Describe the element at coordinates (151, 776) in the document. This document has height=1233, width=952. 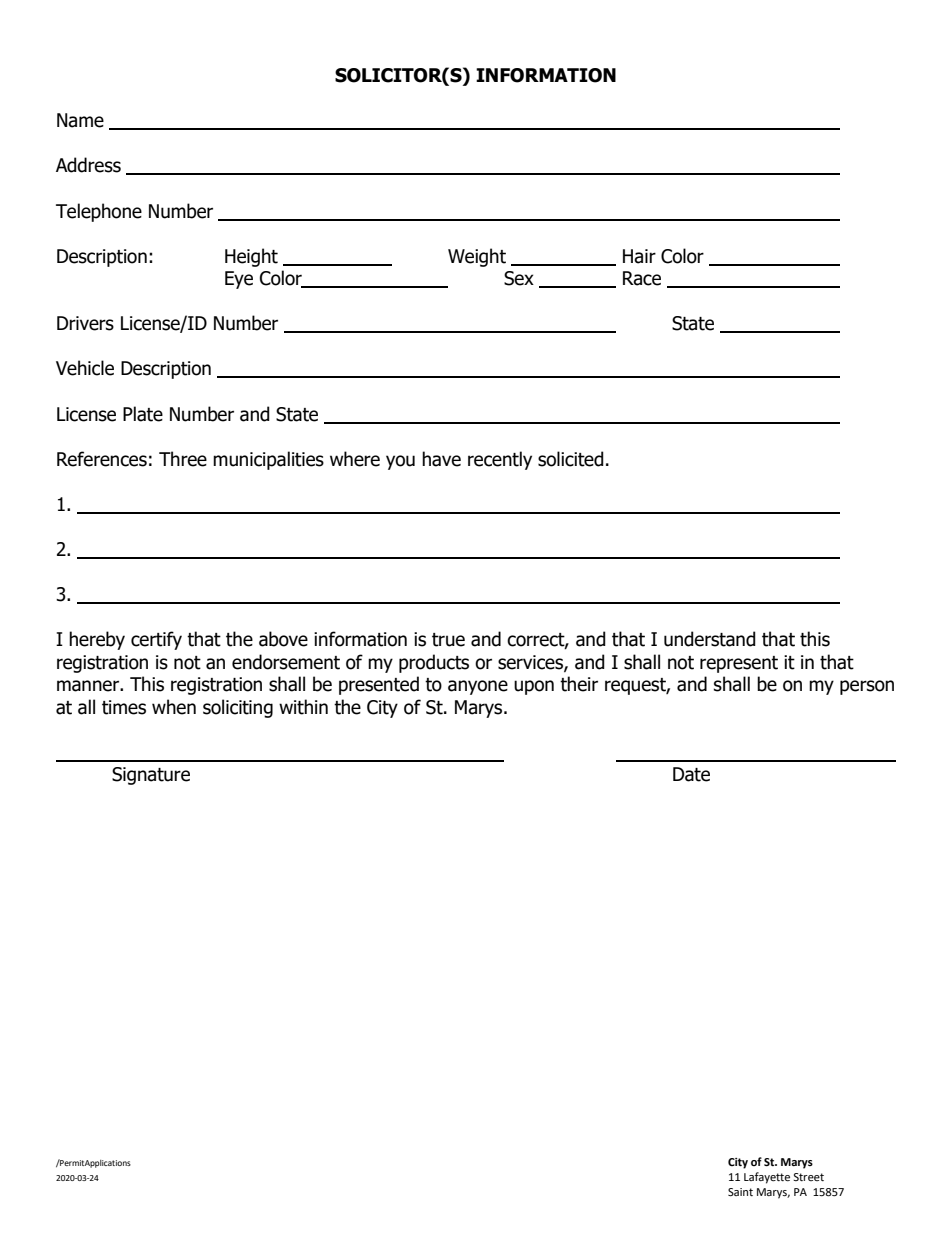
I see `Signature` at that location.
